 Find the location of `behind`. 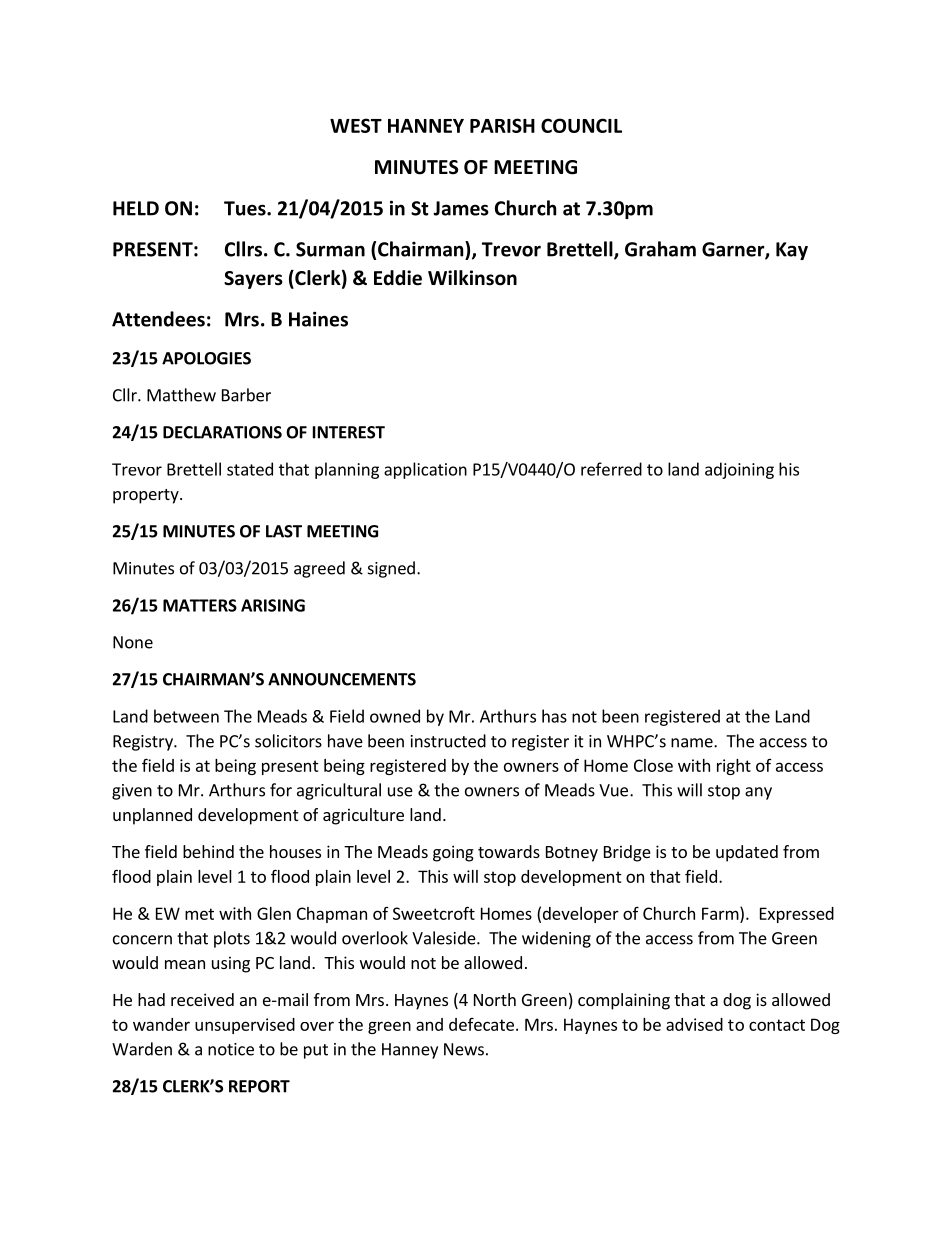

behind is located at coordinates (208, 851).
